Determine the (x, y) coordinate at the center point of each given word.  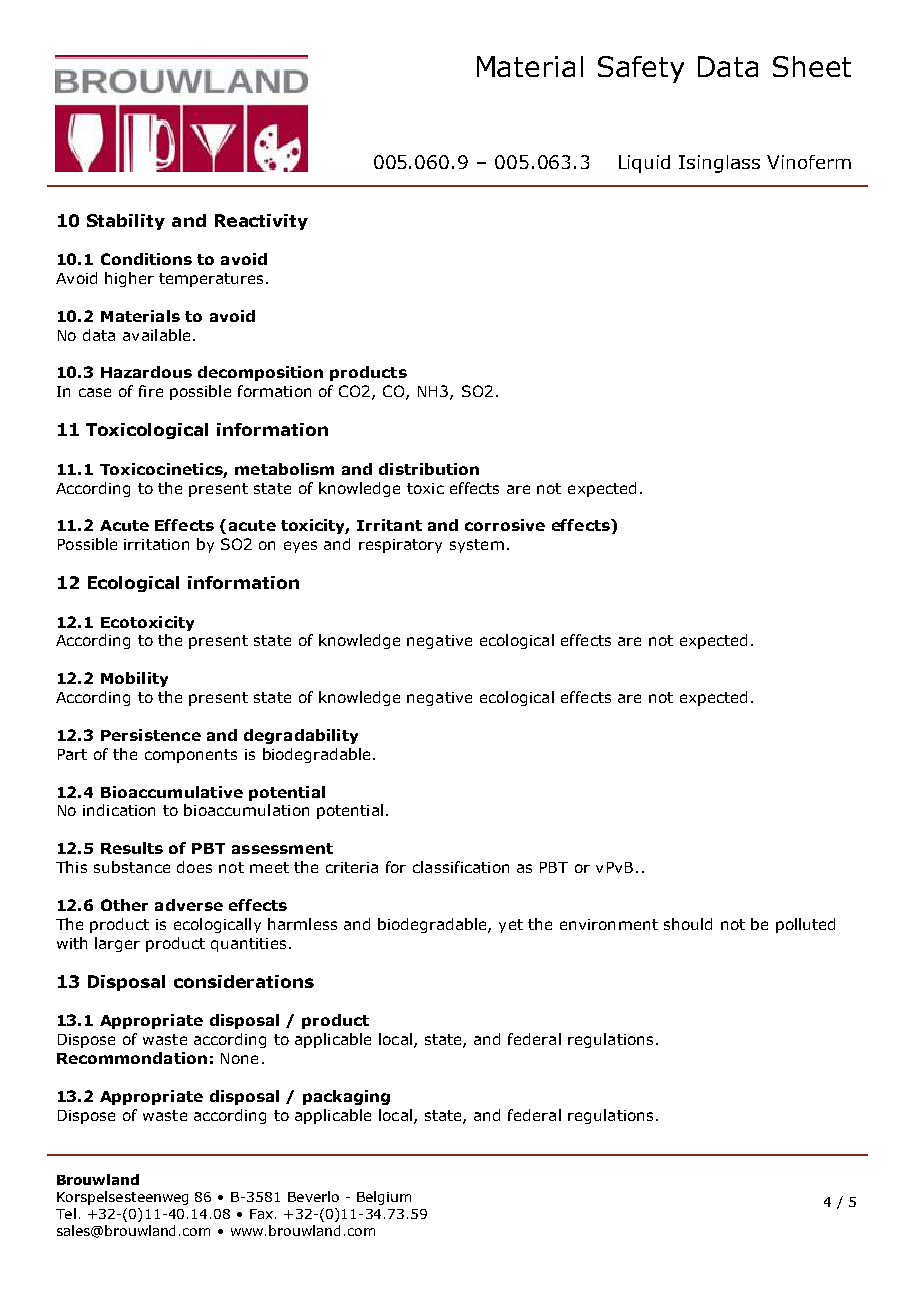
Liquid (644, 164)
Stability (126, 222)
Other (124, 905)
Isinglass (719, 164)
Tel (66, 1213)
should (688, 924)
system (477, 546)
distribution (429, 469)
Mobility (134, 679)
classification (461, 867)
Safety (641, 69)
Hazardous (146, 372)
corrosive (505, 525)
